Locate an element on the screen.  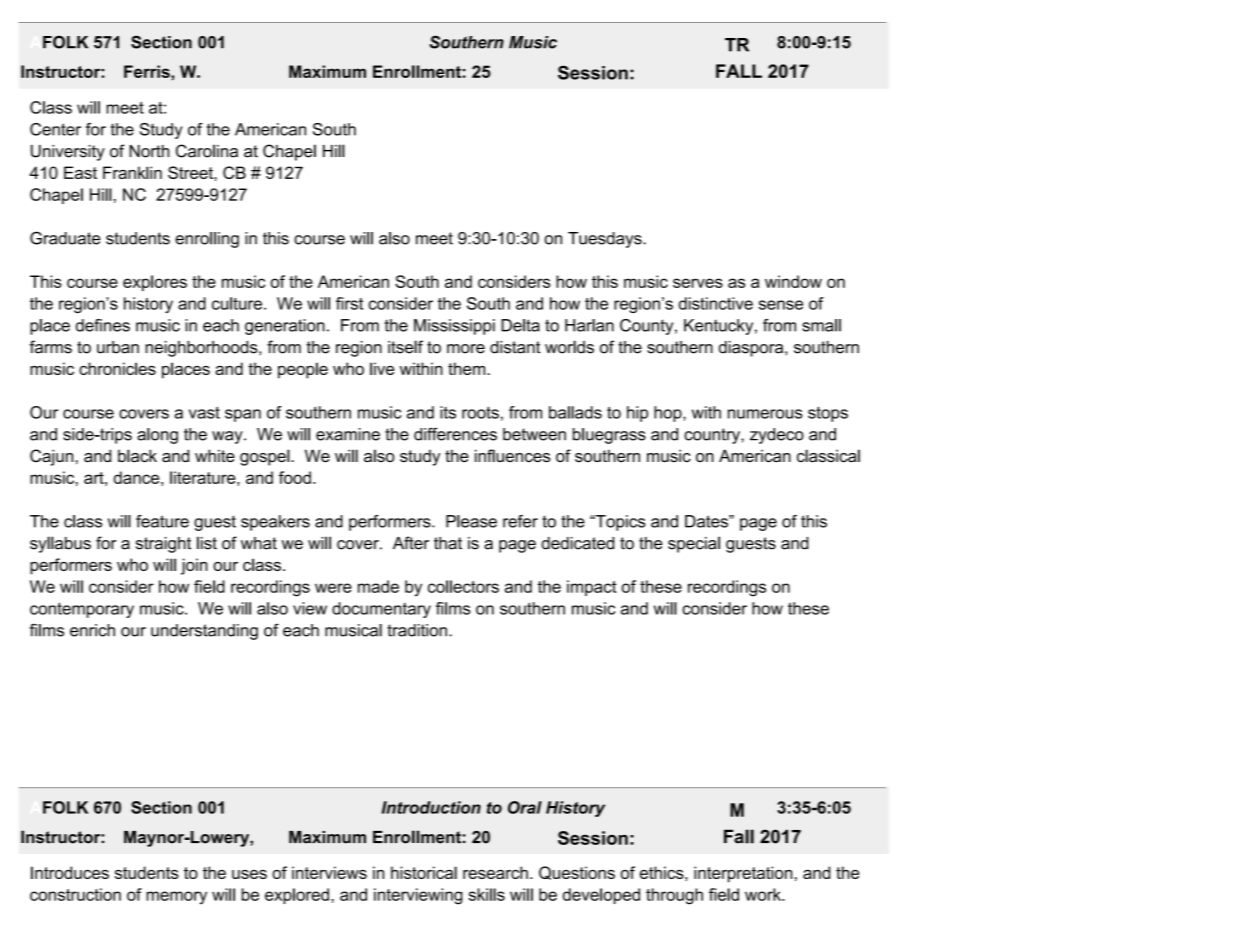
tradition is located at coordinates (417, 630).
